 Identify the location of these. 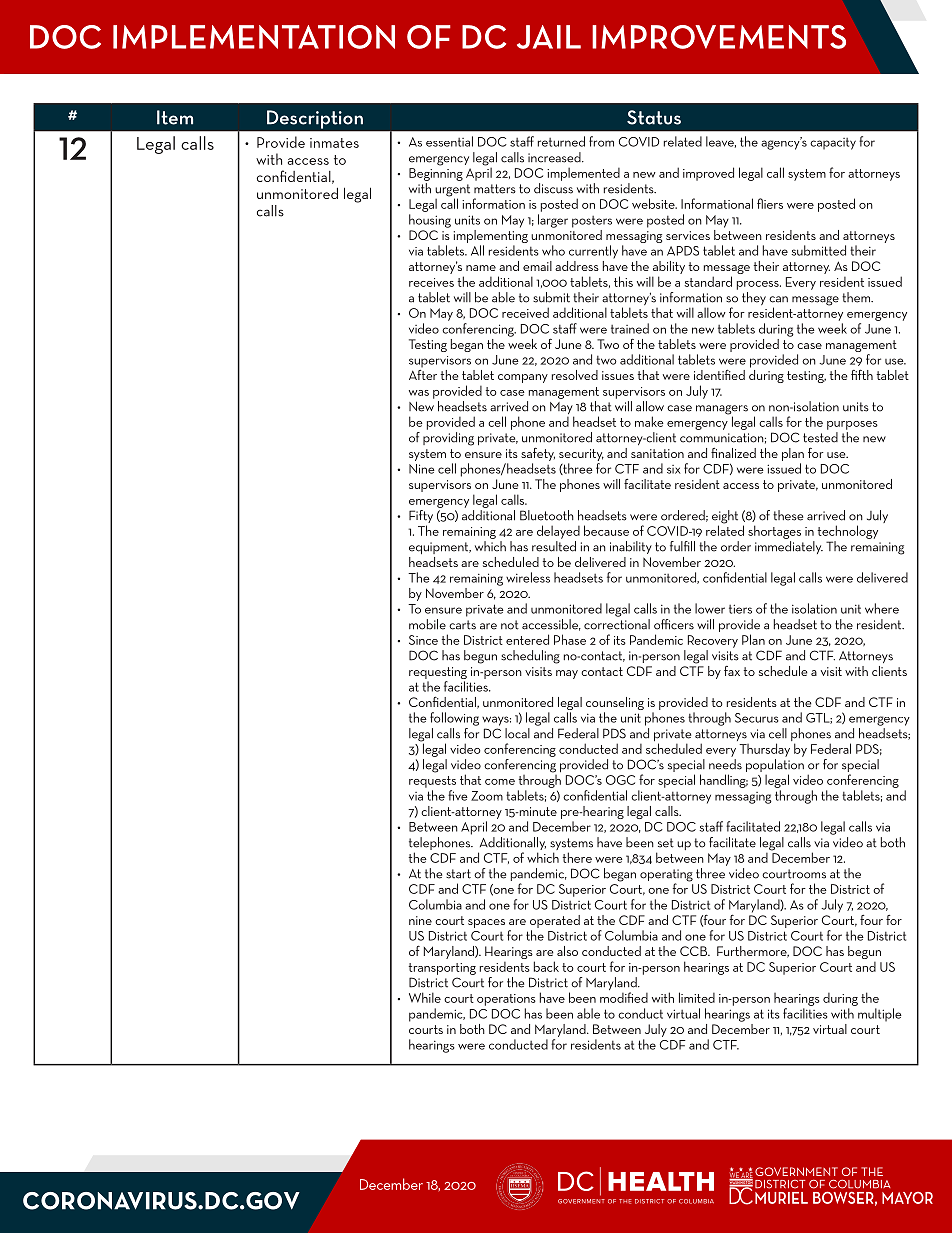
(788, 515).
